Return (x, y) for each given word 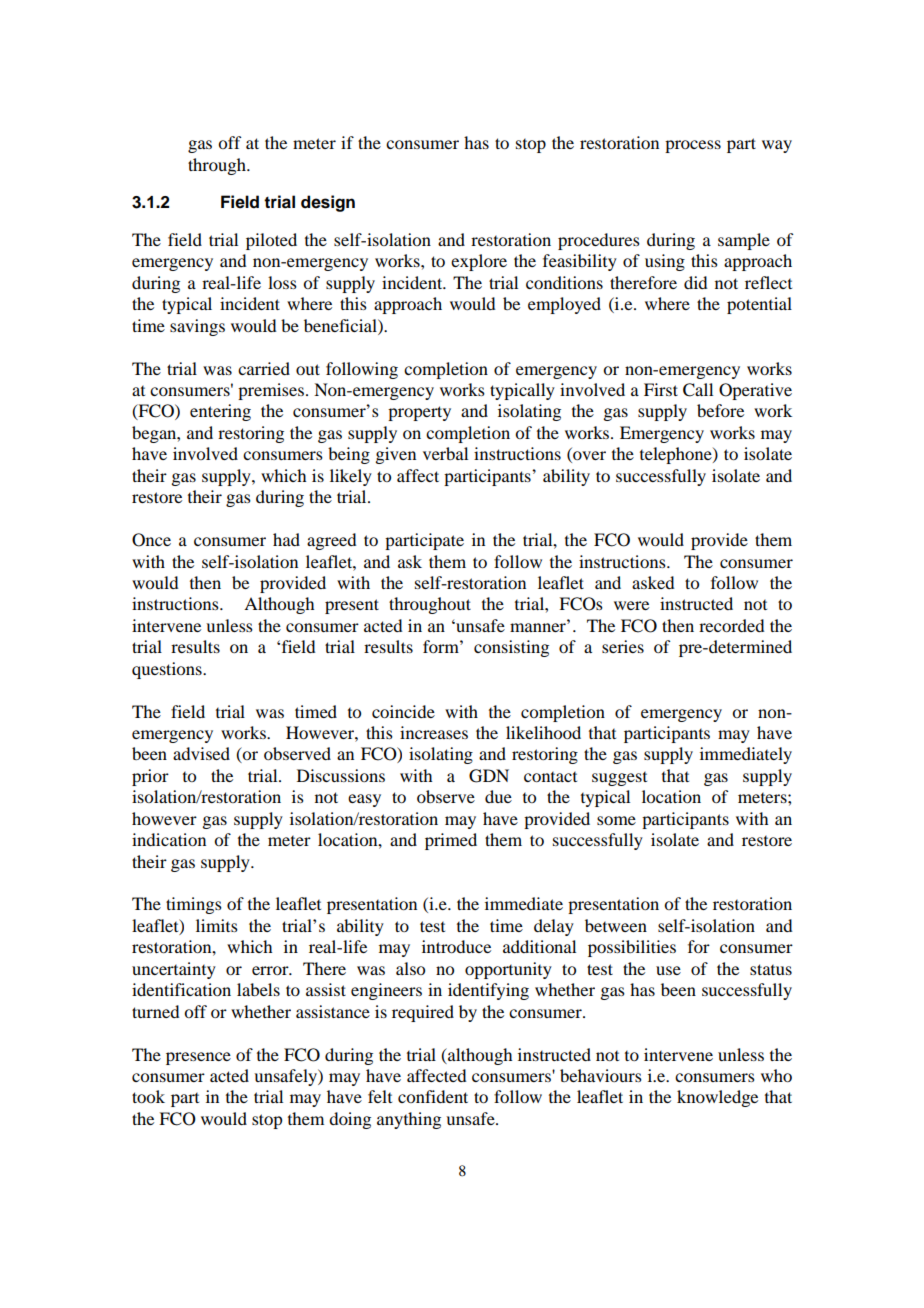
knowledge (717, 1098)
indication (169, 839)
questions (168, 670)
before (720, 410)
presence (198, 1058)
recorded (731, 625)
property (419, 413)
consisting (511, 648)
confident (433, 1096)
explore (479, 262)
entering (220, 412)
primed (451, 841)
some (616, 820)
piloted (271, 241)
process (693, 146)
